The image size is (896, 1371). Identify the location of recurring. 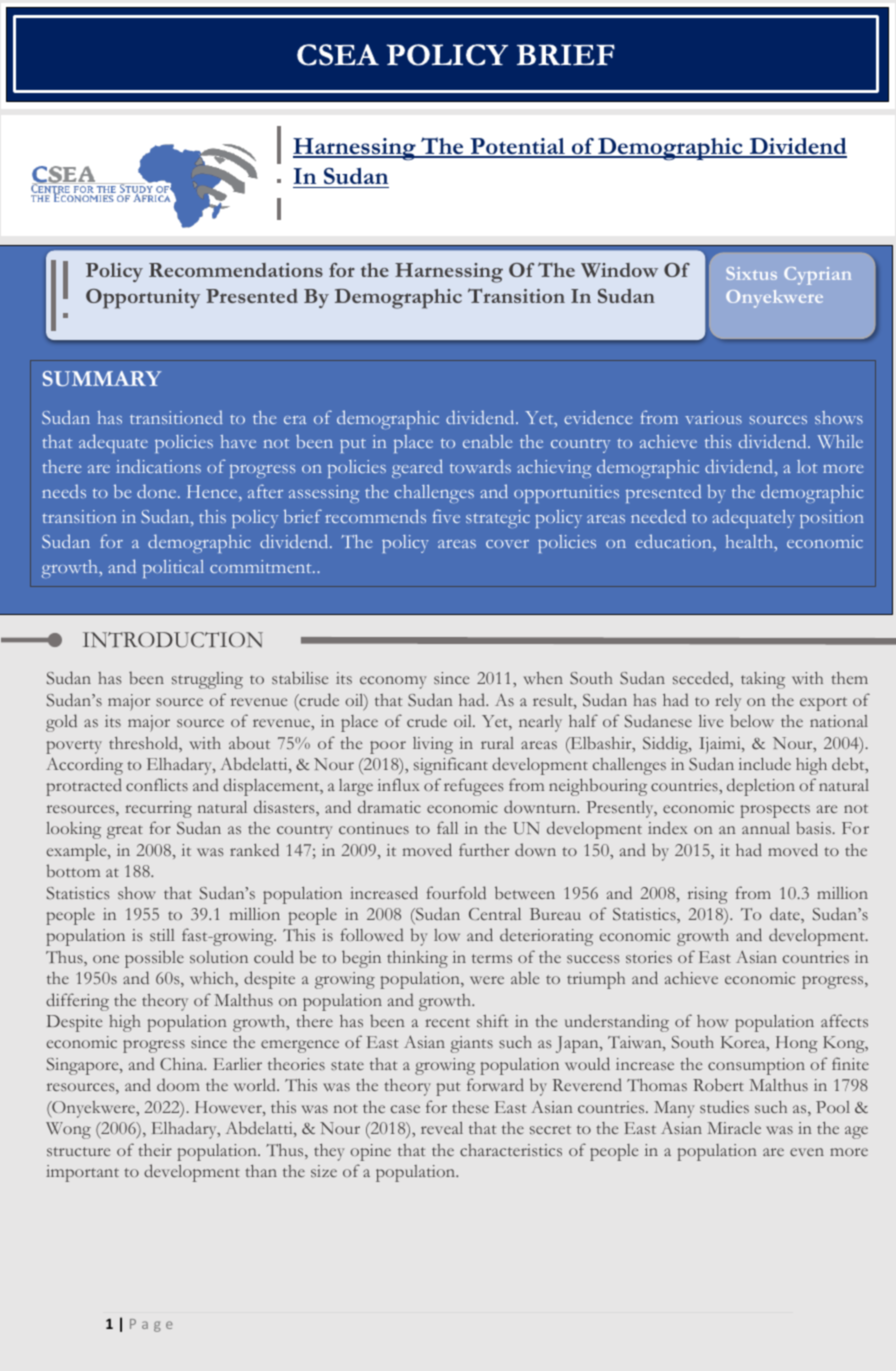
(158, 809).
